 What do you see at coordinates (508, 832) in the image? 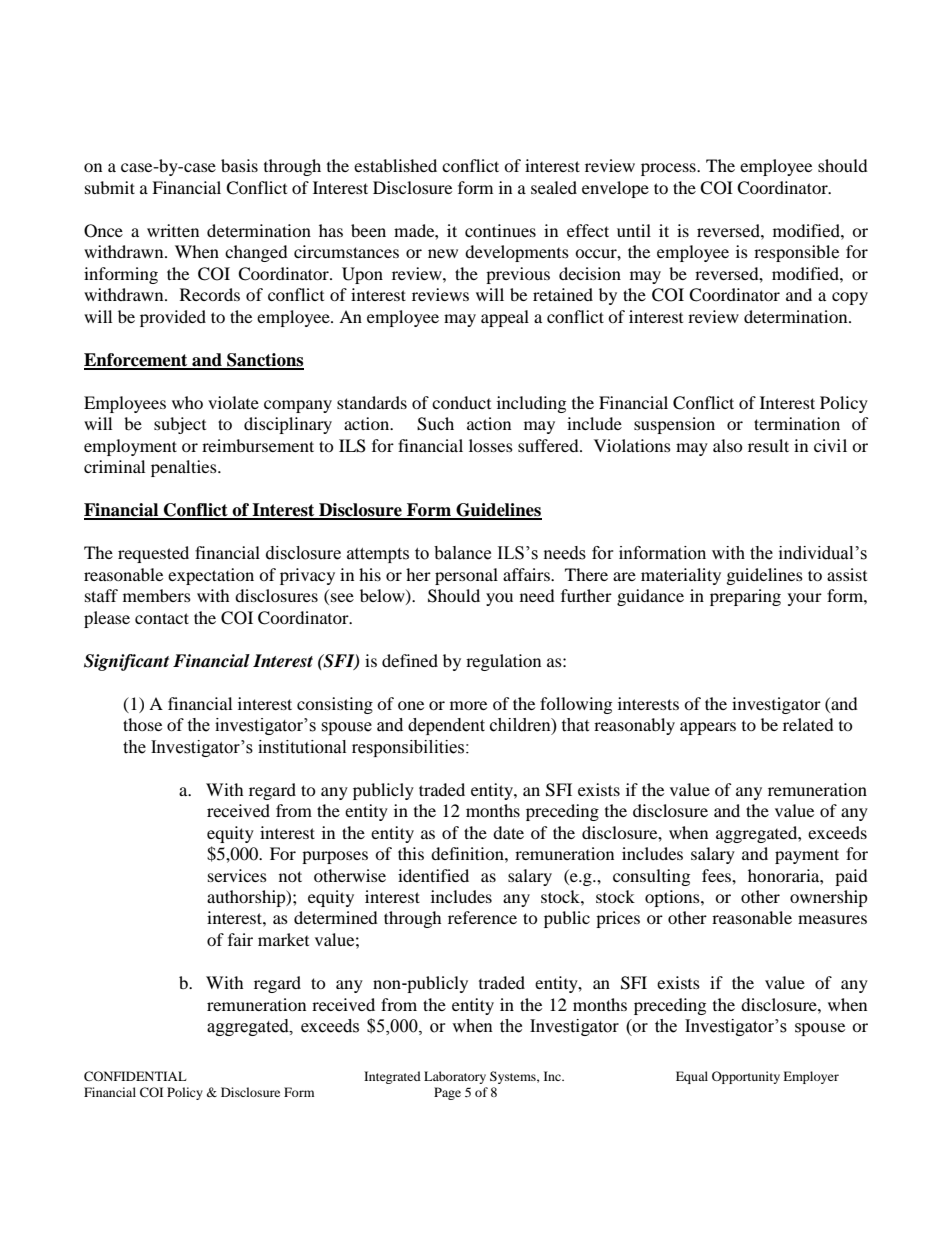
I see `date` at bounding box center [508, 832].
